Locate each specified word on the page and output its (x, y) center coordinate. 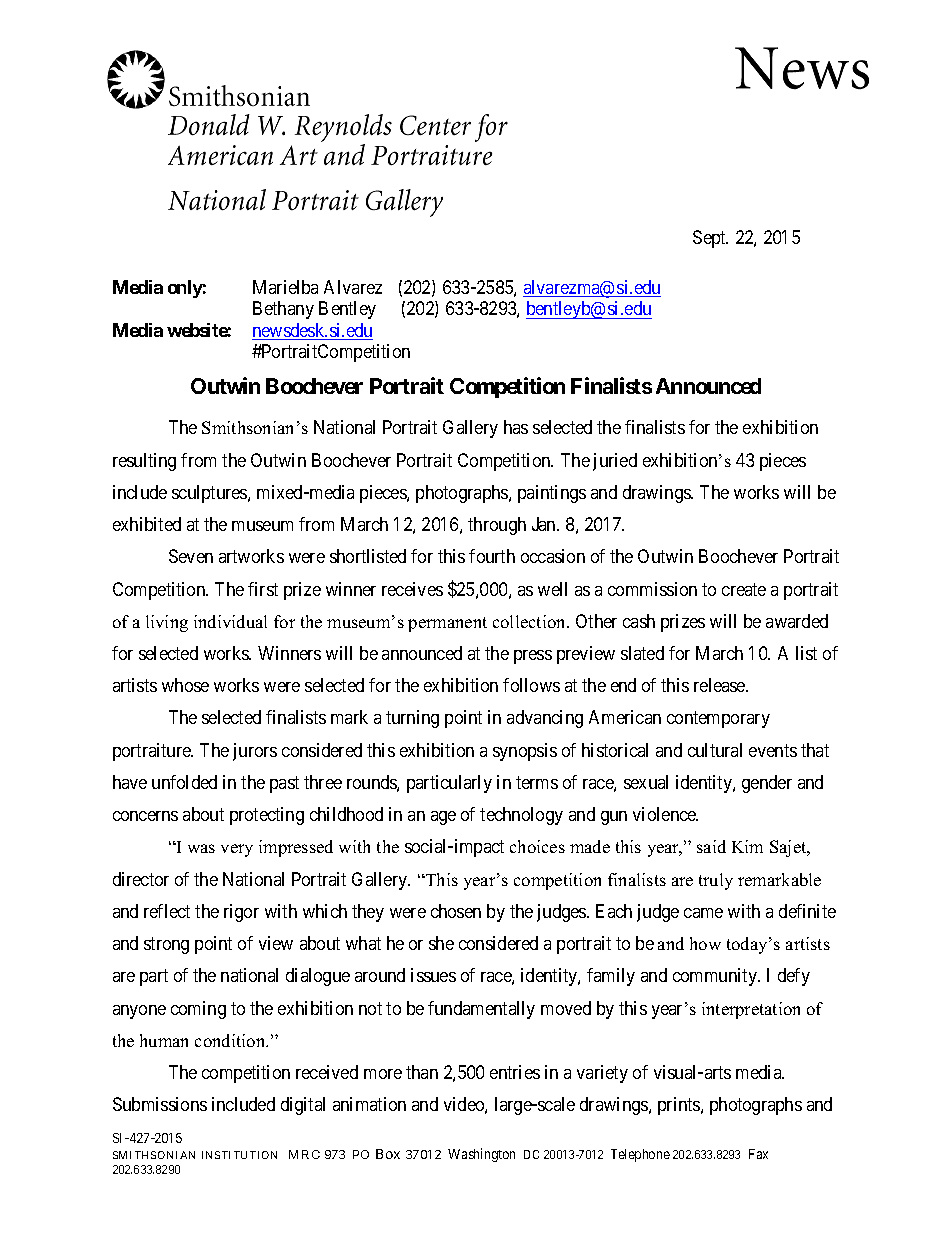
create (744, 589)
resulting (144, 462)
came (703, 913)
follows (531, 685)
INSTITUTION (239, 1155)
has (516, 427)
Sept (710, 239)
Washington (481, 1155)
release (720, 685)
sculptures (210, 494)
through (497, 526)
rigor (241, 913)
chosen (456, 911)
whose (185, 685)
